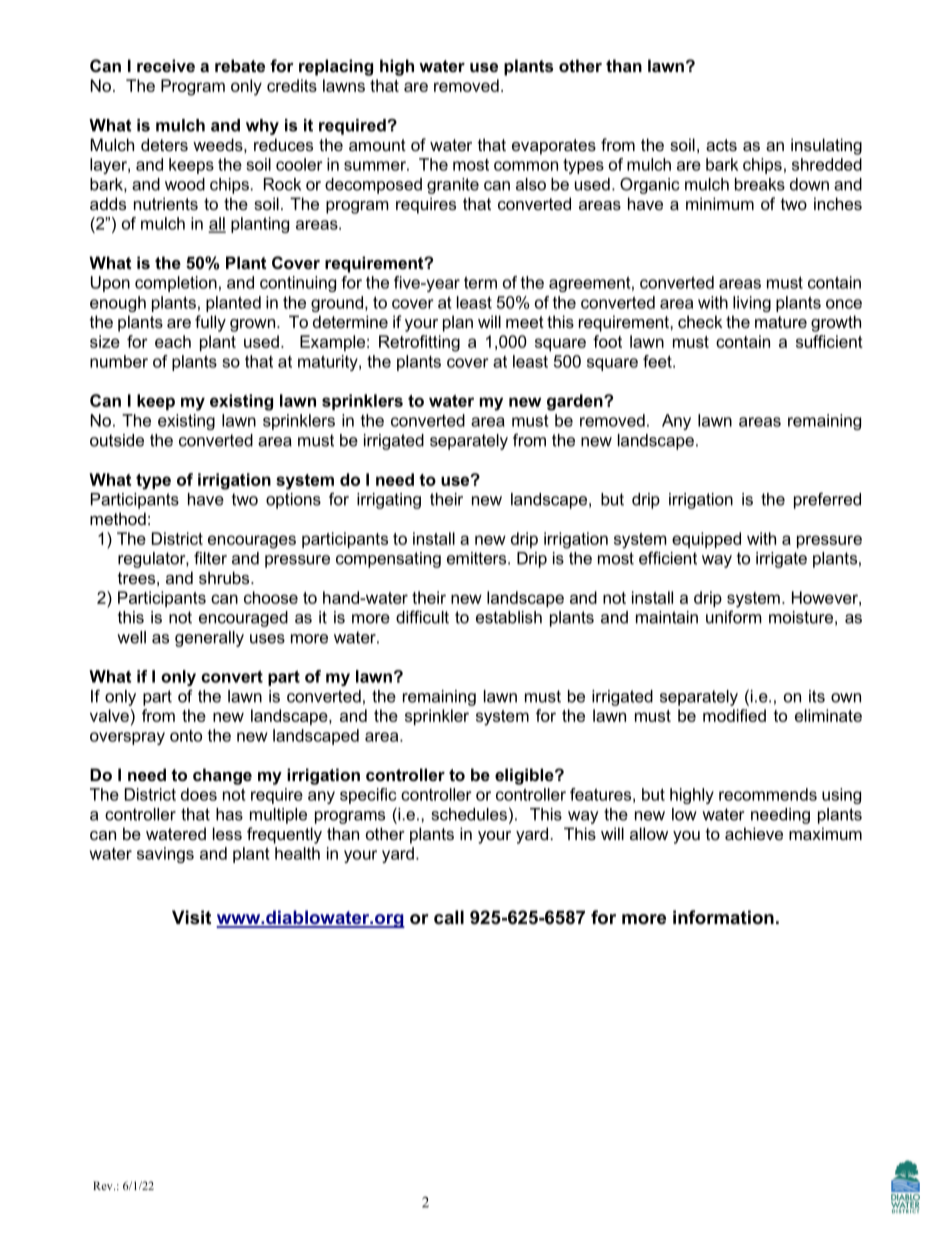 This screenshot has height=1233, width=952. What do you see at coordinates (554, 147) in the screenshot?
I see `evaporates` at bounding box center [554, 147].
